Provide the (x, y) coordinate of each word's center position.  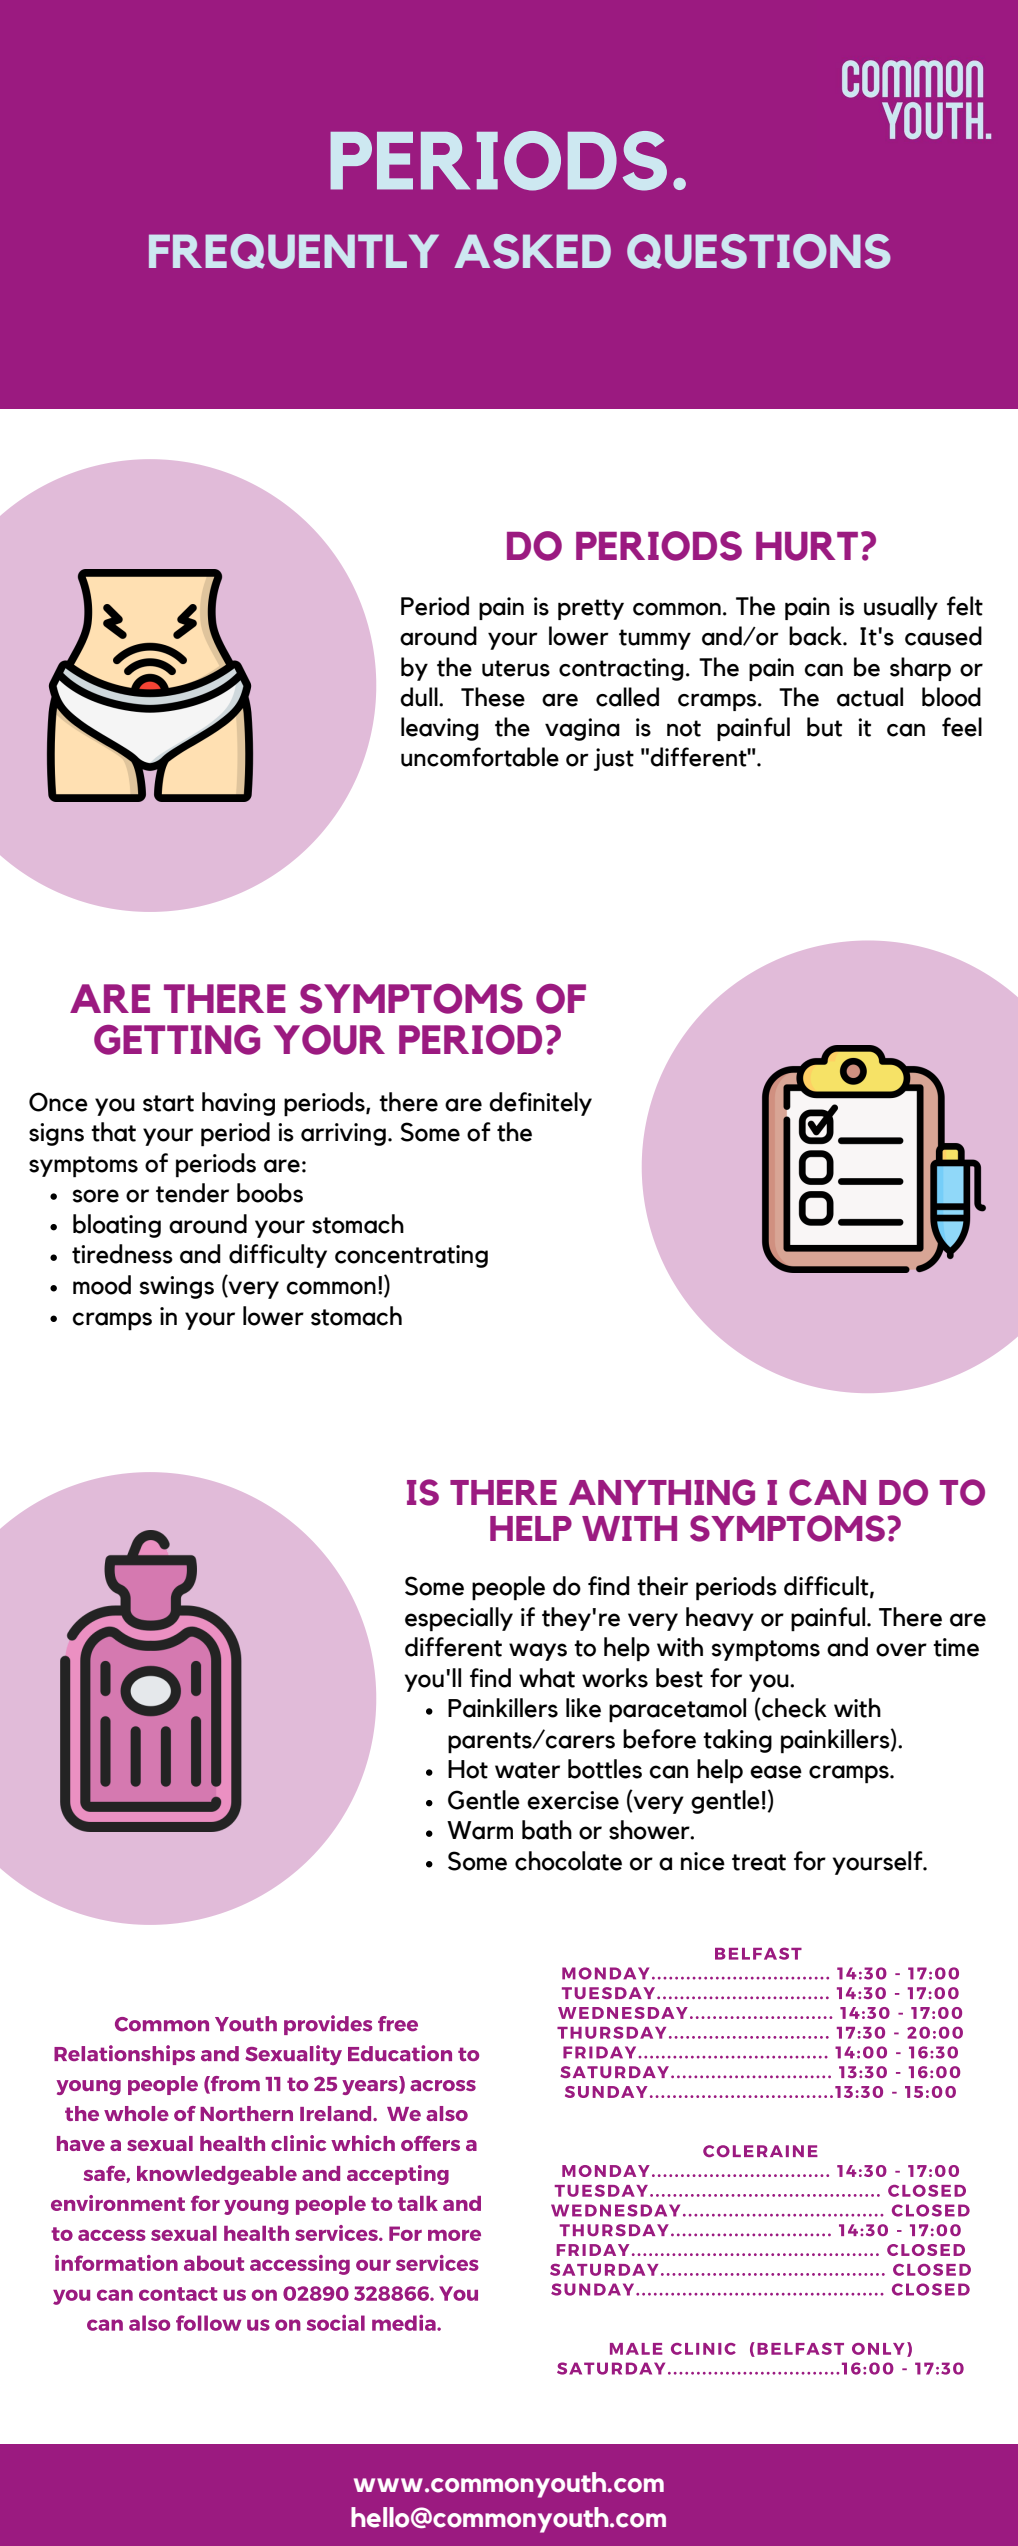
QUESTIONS (759, 251)
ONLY (878, 2349)
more (454, 2235)
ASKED (532, 251)
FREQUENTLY (294, 251)
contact (178, 2294)
